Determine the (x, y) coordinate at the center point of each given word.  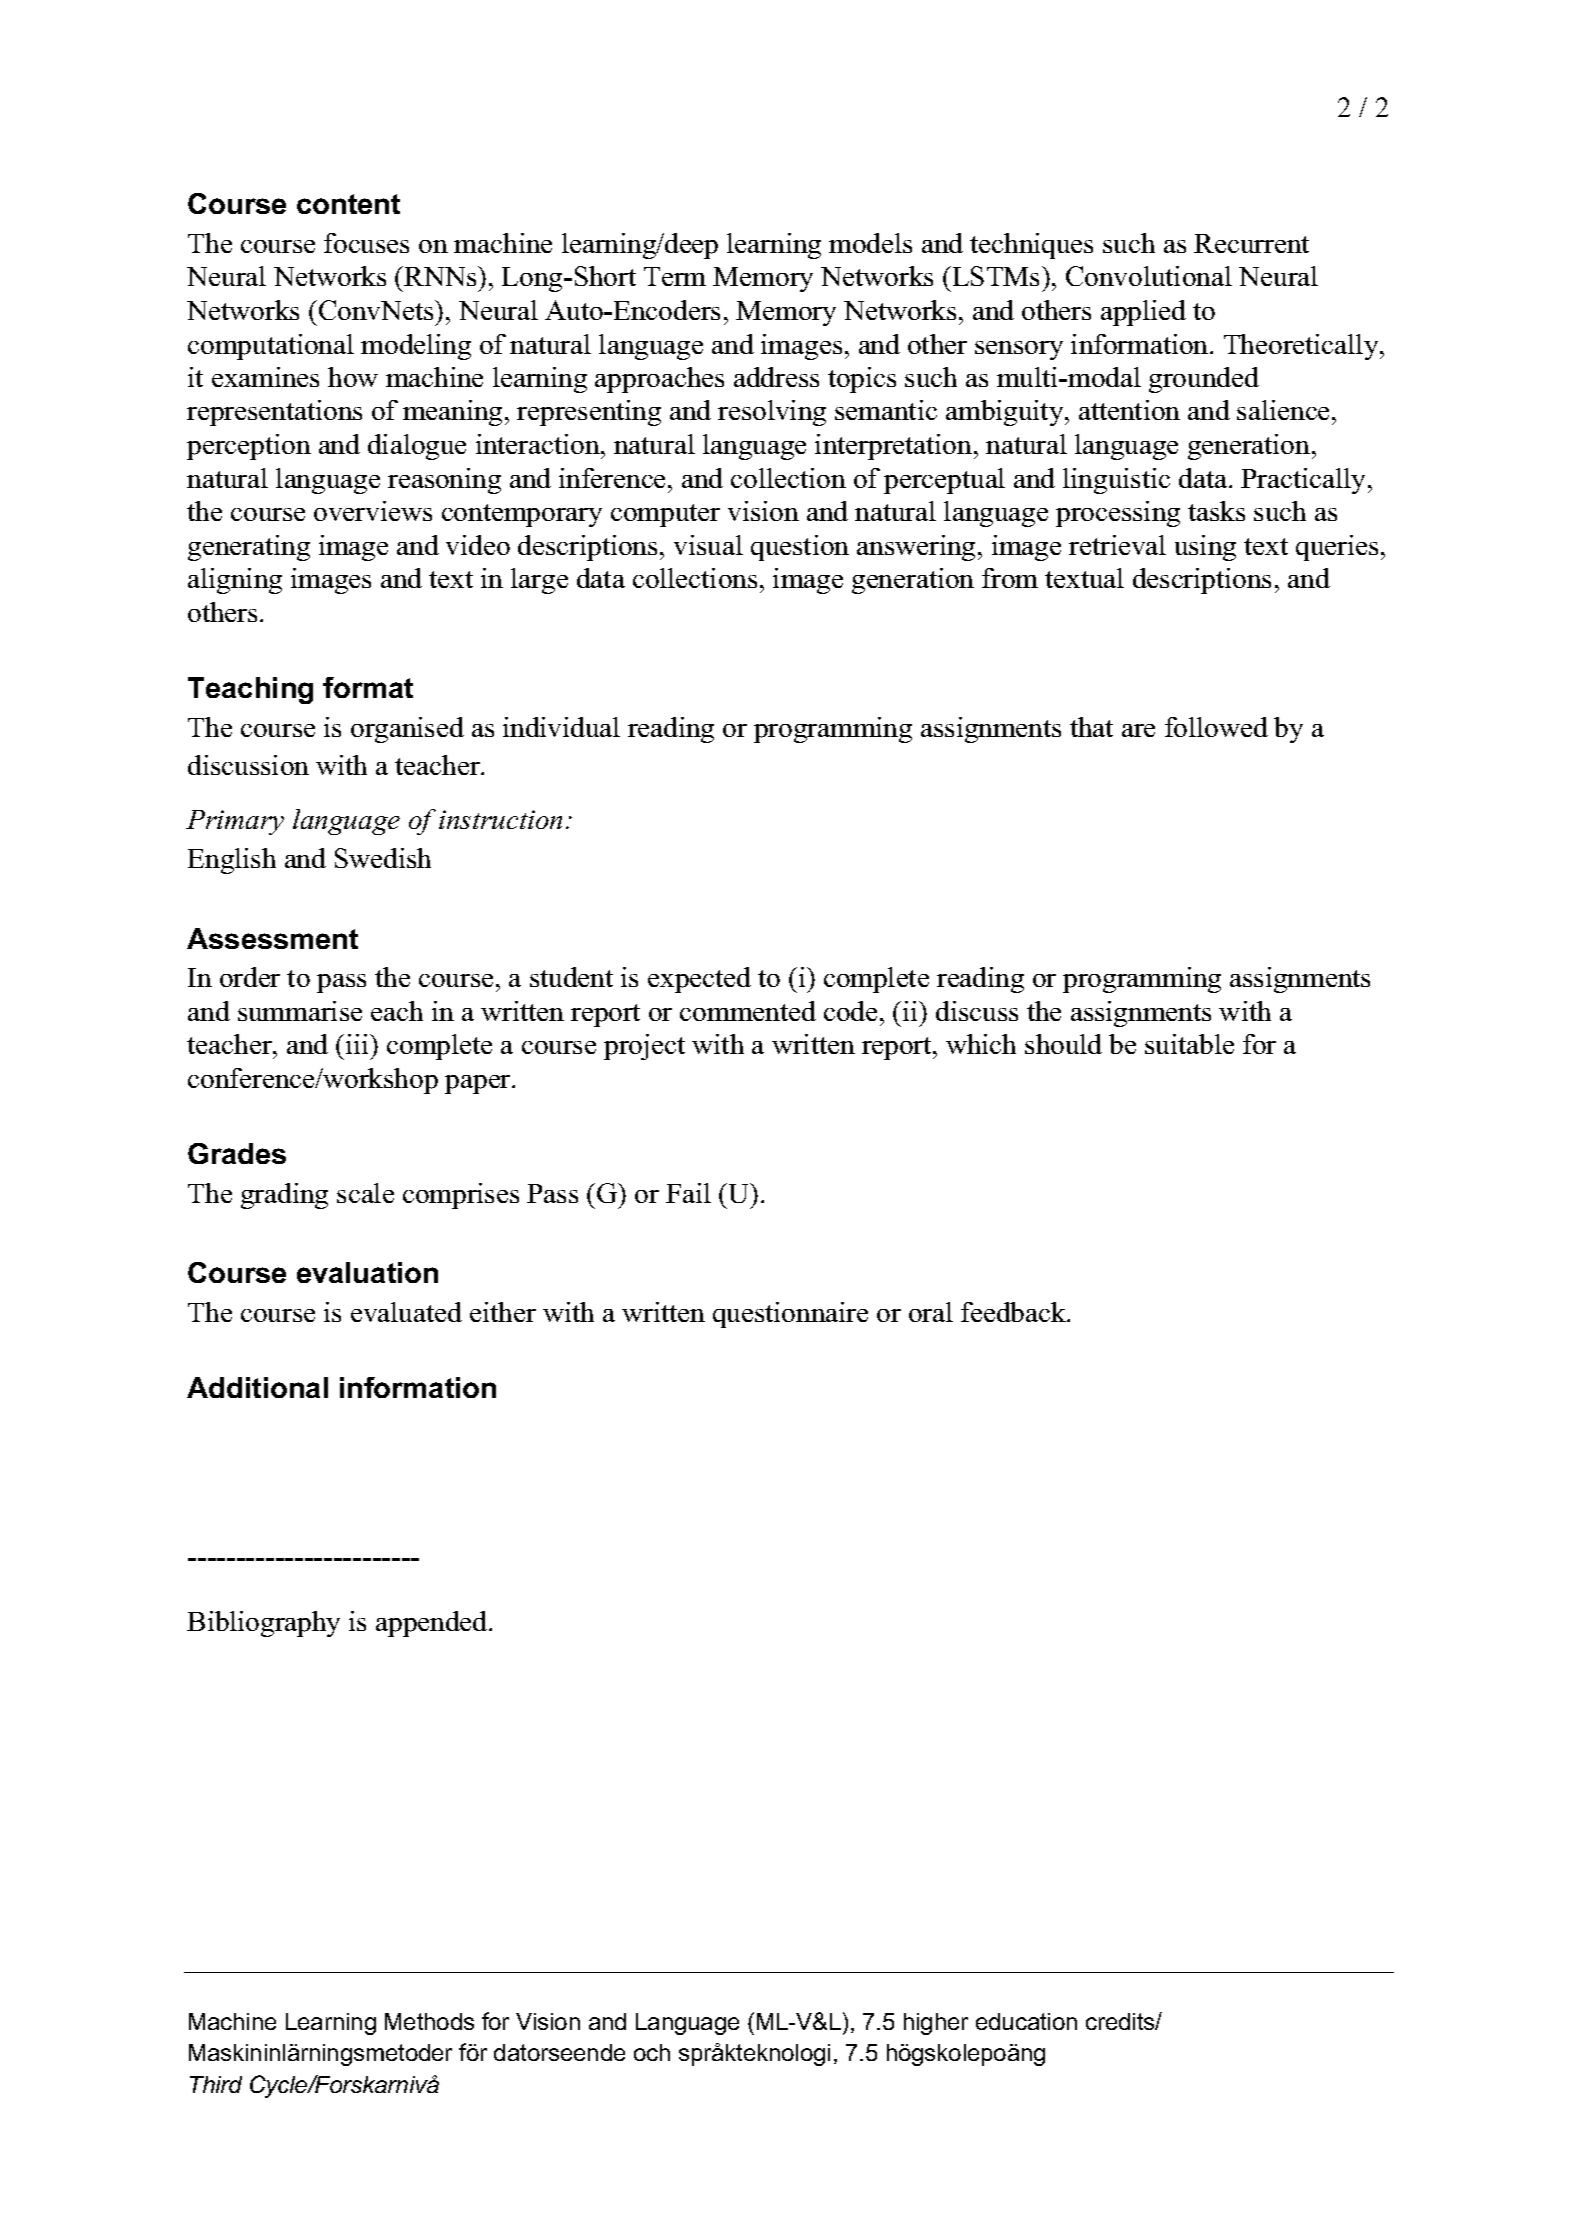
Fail (688, 1193)
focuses (366, 243)
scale (365, 1193)
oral (931, 1312)
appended (433, 1624)
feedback (1015, 1312)
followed (1216, 727)
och (652, 2052)
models (870, 243)
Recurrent (1251, 243)
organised (407, 730)
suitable (1189, 1044)
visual (708, 545)
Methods (429, 2021)
